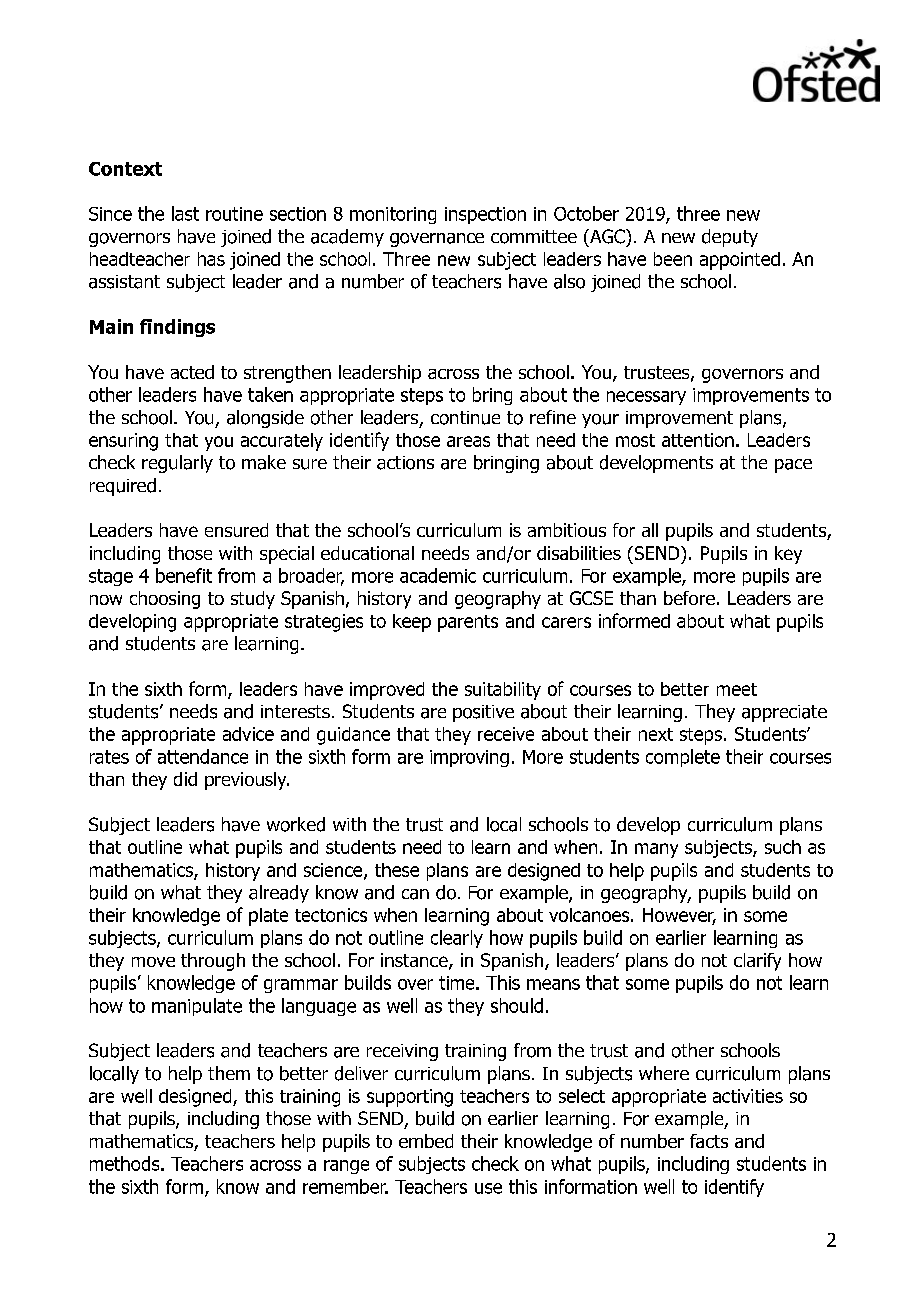 This document has width=924, height=1310. What do you see at coordinates (737, 689) in the document?
I see `meet` at bounding box center [737, 689].
